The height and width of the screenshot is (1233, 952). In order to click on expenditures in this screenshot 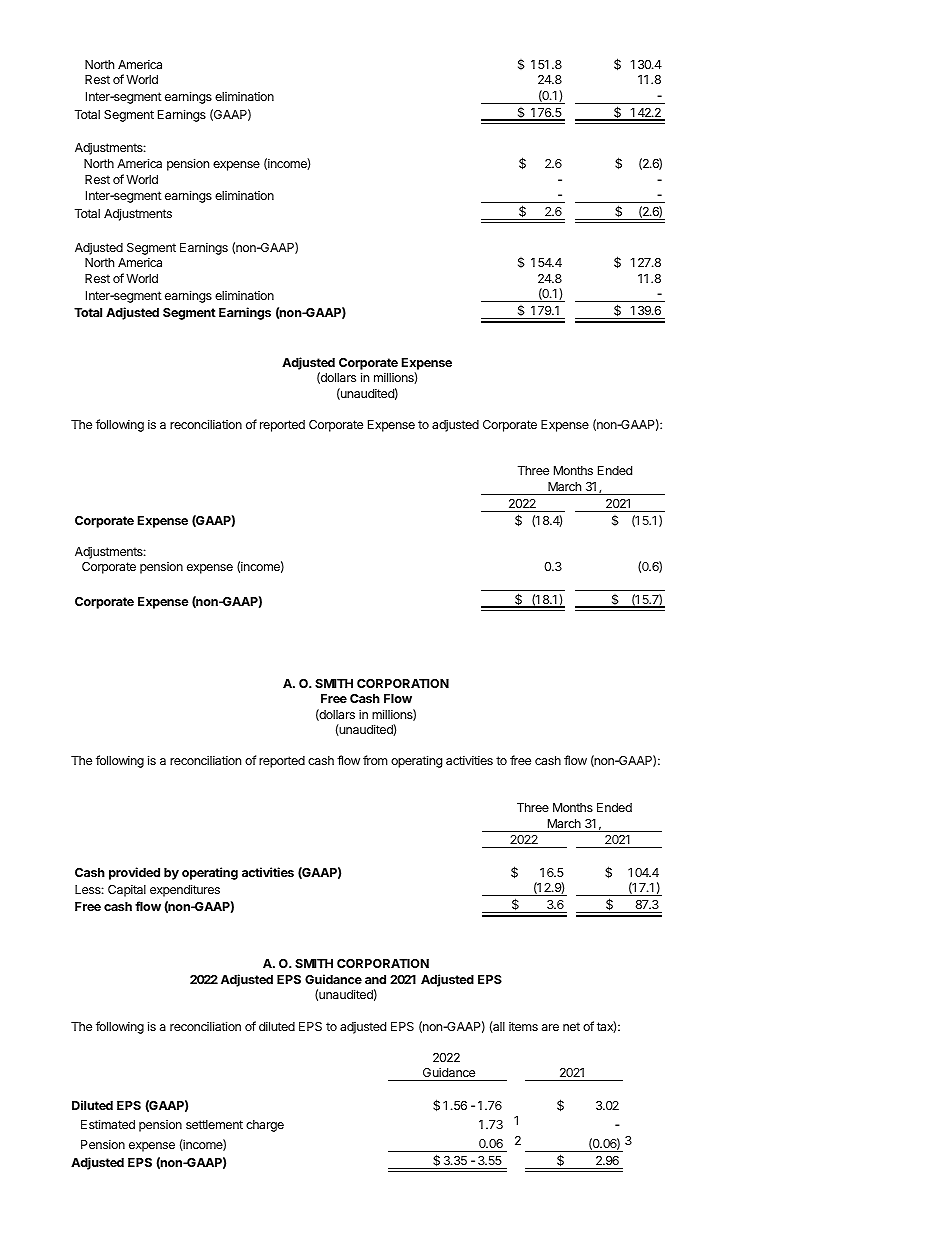, I will do `click(185, 890)`.
